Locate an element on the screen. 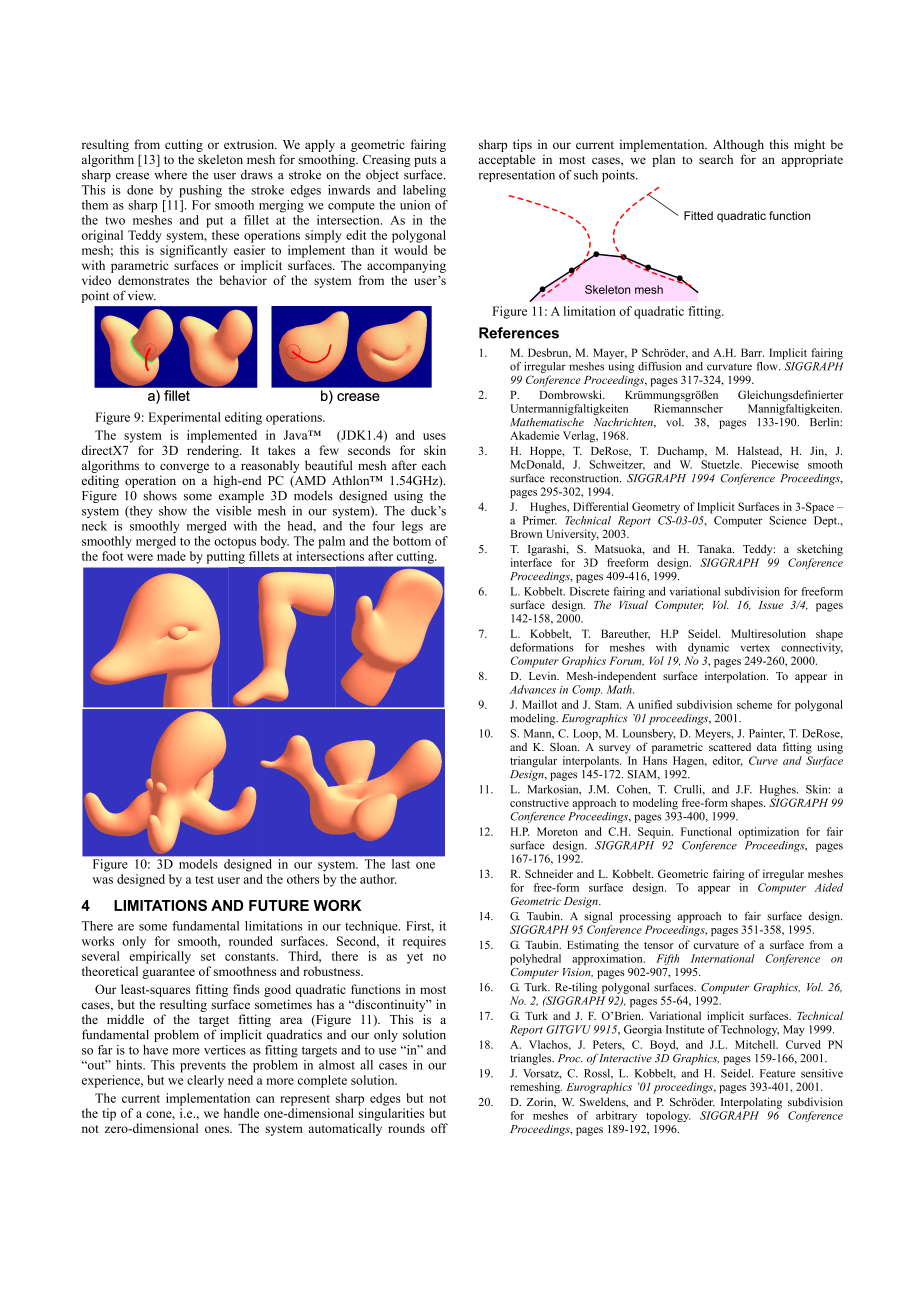 The height and width of the screenshot is (1308, 924). each is located at coordinates (434, 465).
